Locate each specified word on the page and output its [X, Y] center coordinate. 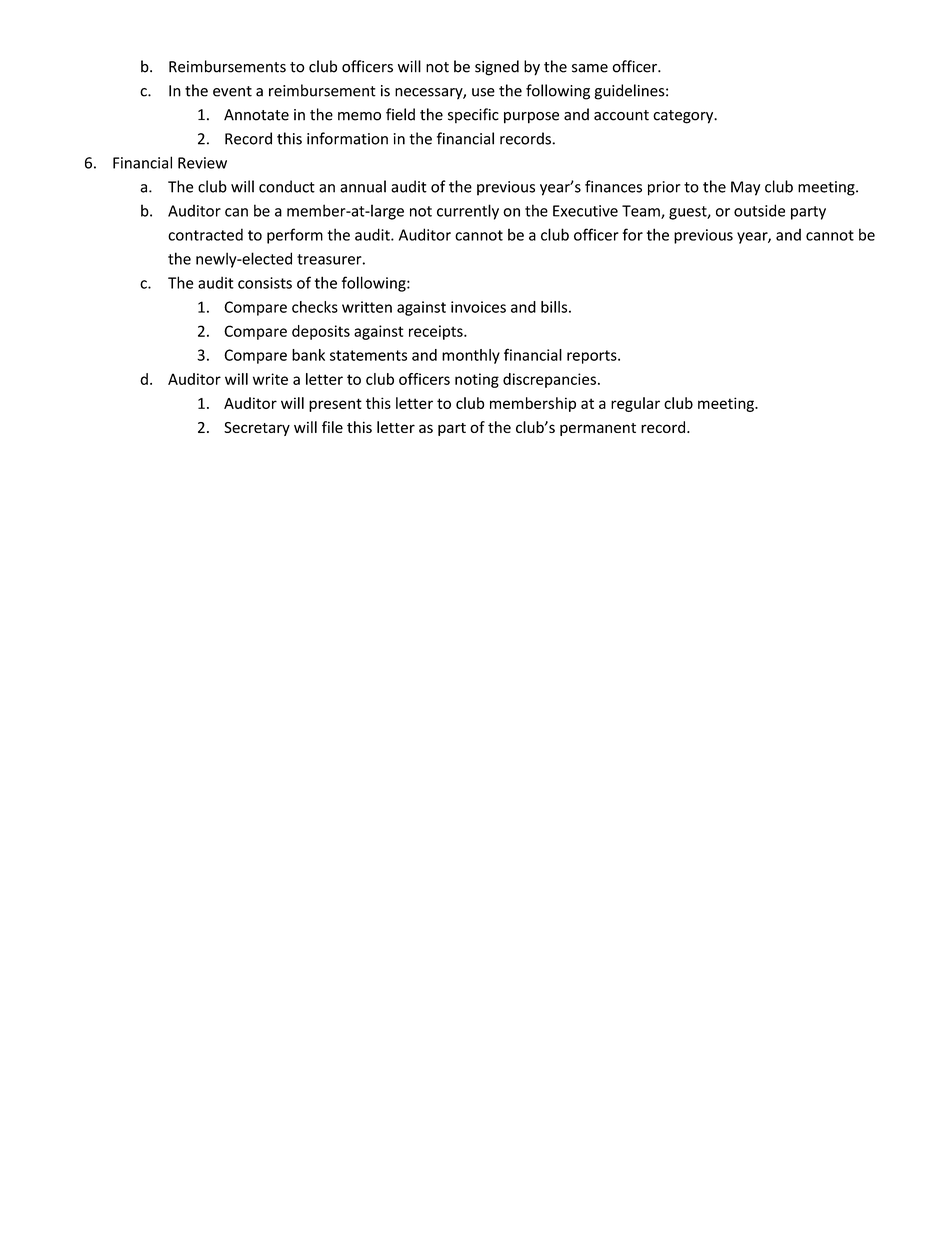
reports [593, 357]
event [232, 91]
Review [202, 163]
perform [295, 236]
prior [664, 188]
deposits [321, 332]
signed [497, 68]
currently [468, 212]
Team [642, 212]
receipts [437, 332]
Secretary [257, 429]
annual [363, 186]
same [590, 68]
